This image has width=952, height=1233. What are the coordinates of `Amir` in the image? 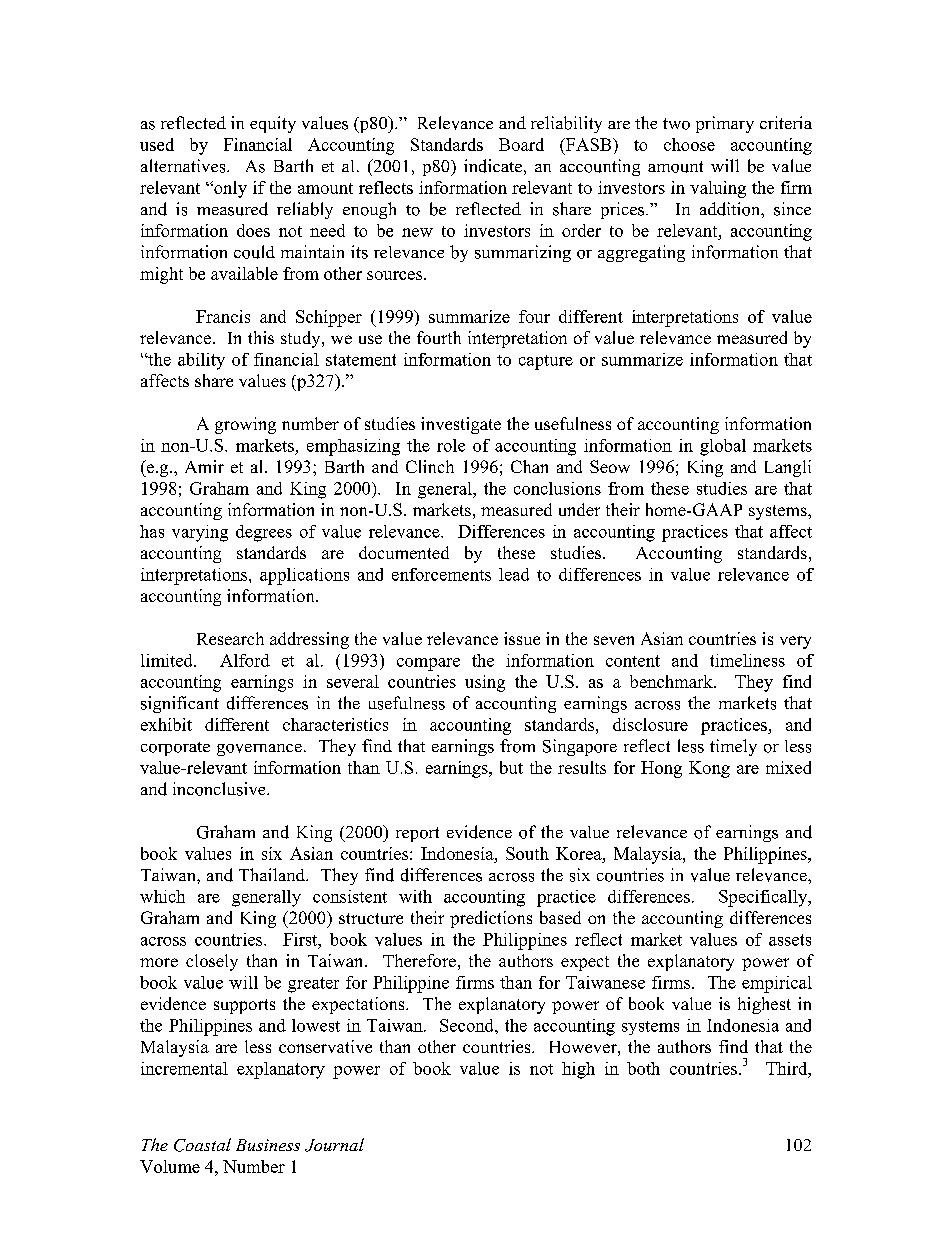 It's located at (204, 466).
